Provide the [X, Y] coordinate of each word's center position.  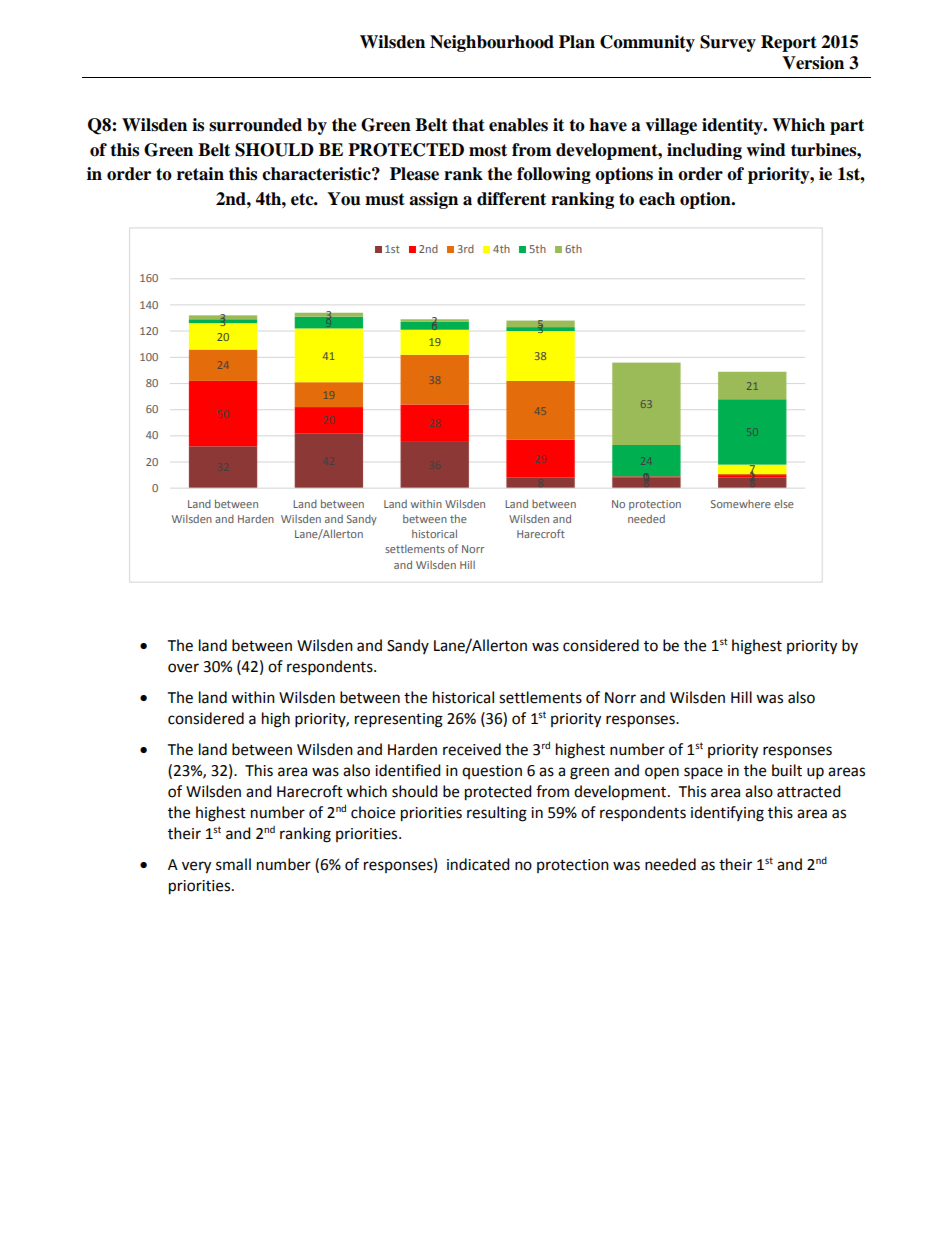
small [233, 864]
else [784, 503]
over [183, 668]
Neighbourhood [492, 43]
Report [789, 43]
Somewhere [741, 504]
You [344, 199]
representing [399, 720]
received [472, 749]
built [787, 770]
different [511, 199]
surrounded [255, 125]
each [657, 199]
